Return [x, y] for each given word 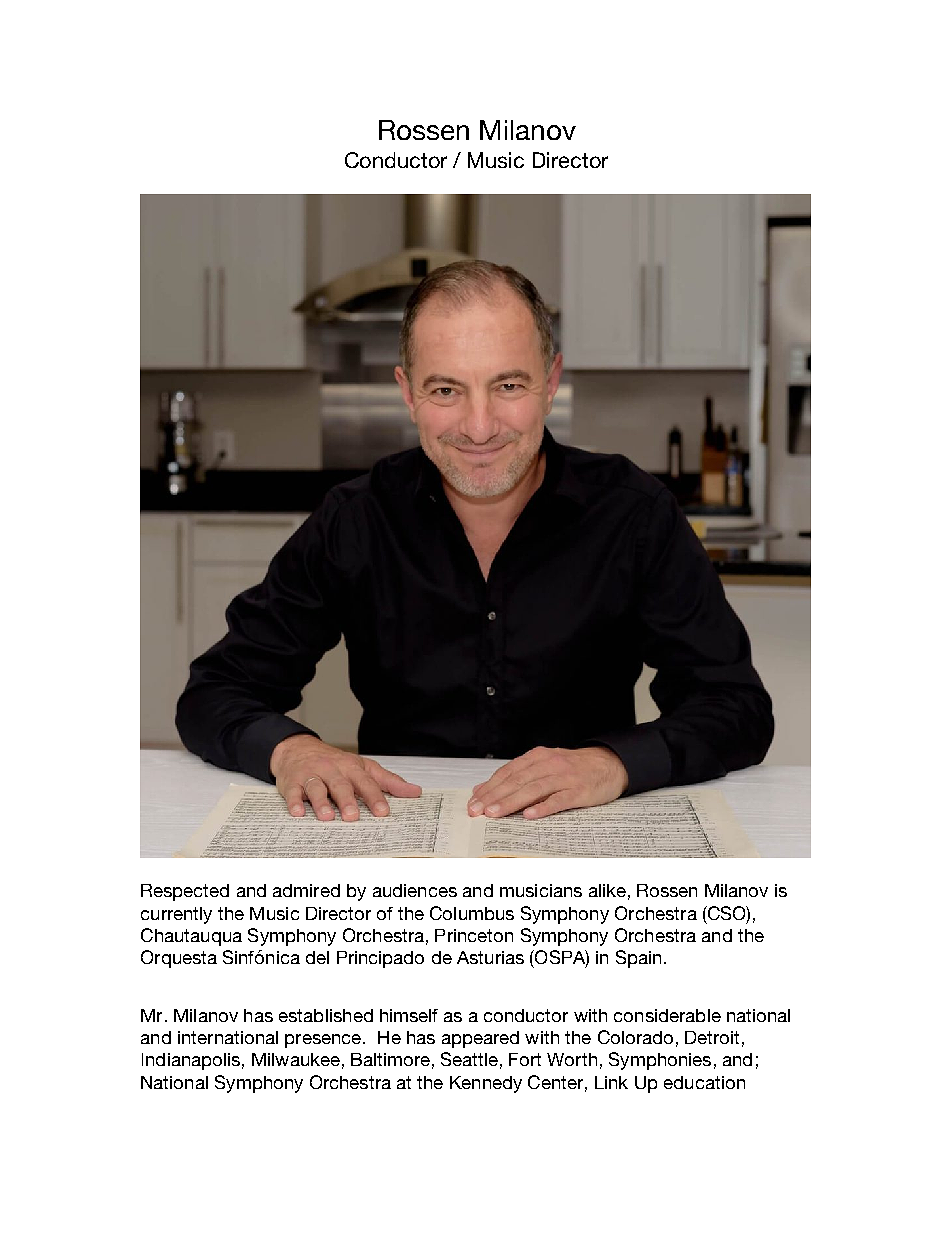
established [326, 1015]
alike [607, 890]
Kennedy [486, 1084]
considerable [667, 1015]
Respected [185, 892]
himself [409, 1015]
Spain [638, 959]
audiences [415, 890]
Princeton [474, 935]
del [317, 957]
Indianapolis [191, 1061]
